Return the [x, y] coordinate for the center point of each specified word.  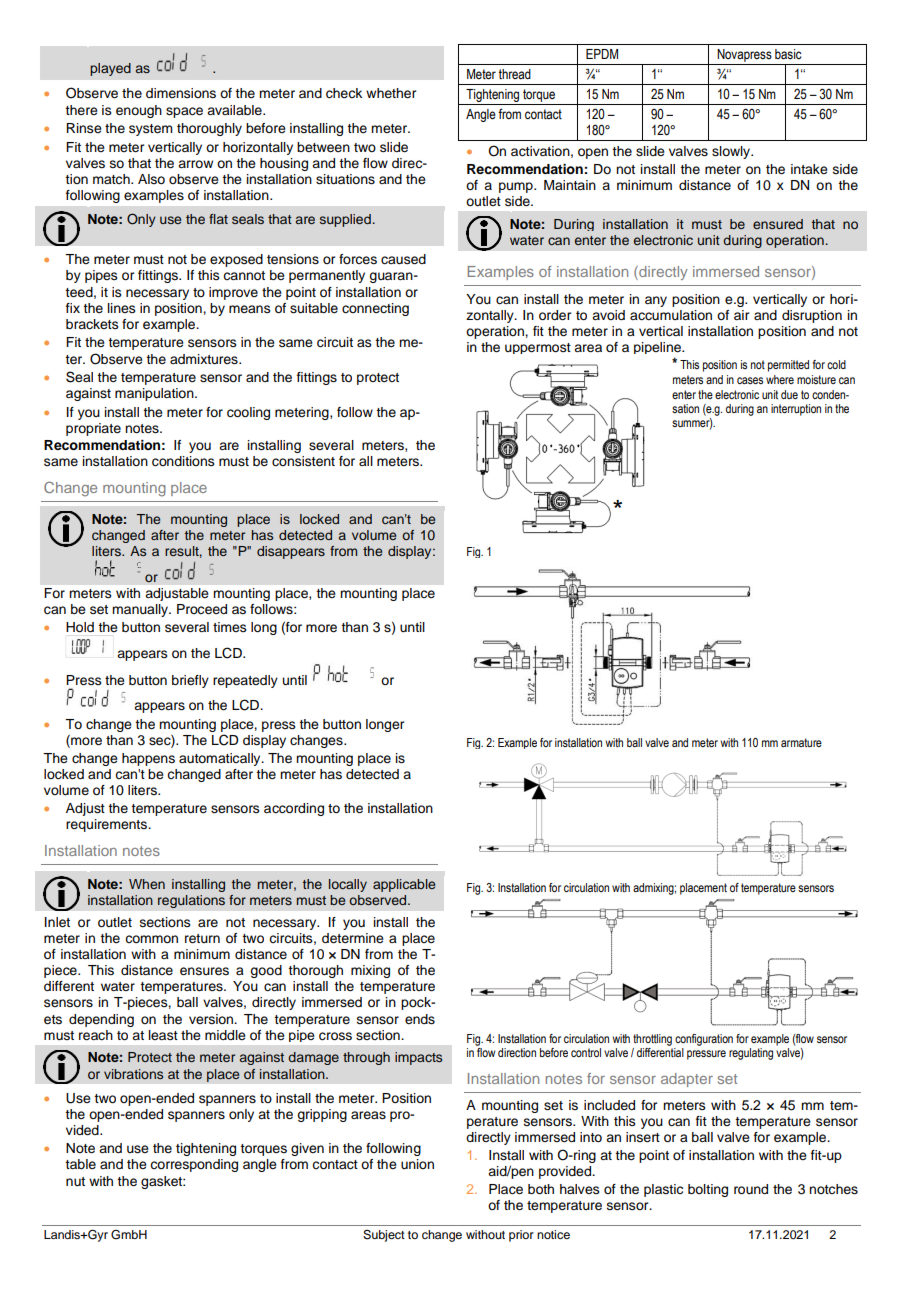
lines [122, 308]
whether [391, 93]
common [151, 939]
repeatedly [245, 681]
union [417, 1164]
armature [801, 742]
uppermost [538, 348]
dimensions [181, 93]
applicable [404, 885]
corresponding [194, 1165]
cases [750, 380]
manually [141, 610]
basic [788, 54]
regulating [751, 1054]
